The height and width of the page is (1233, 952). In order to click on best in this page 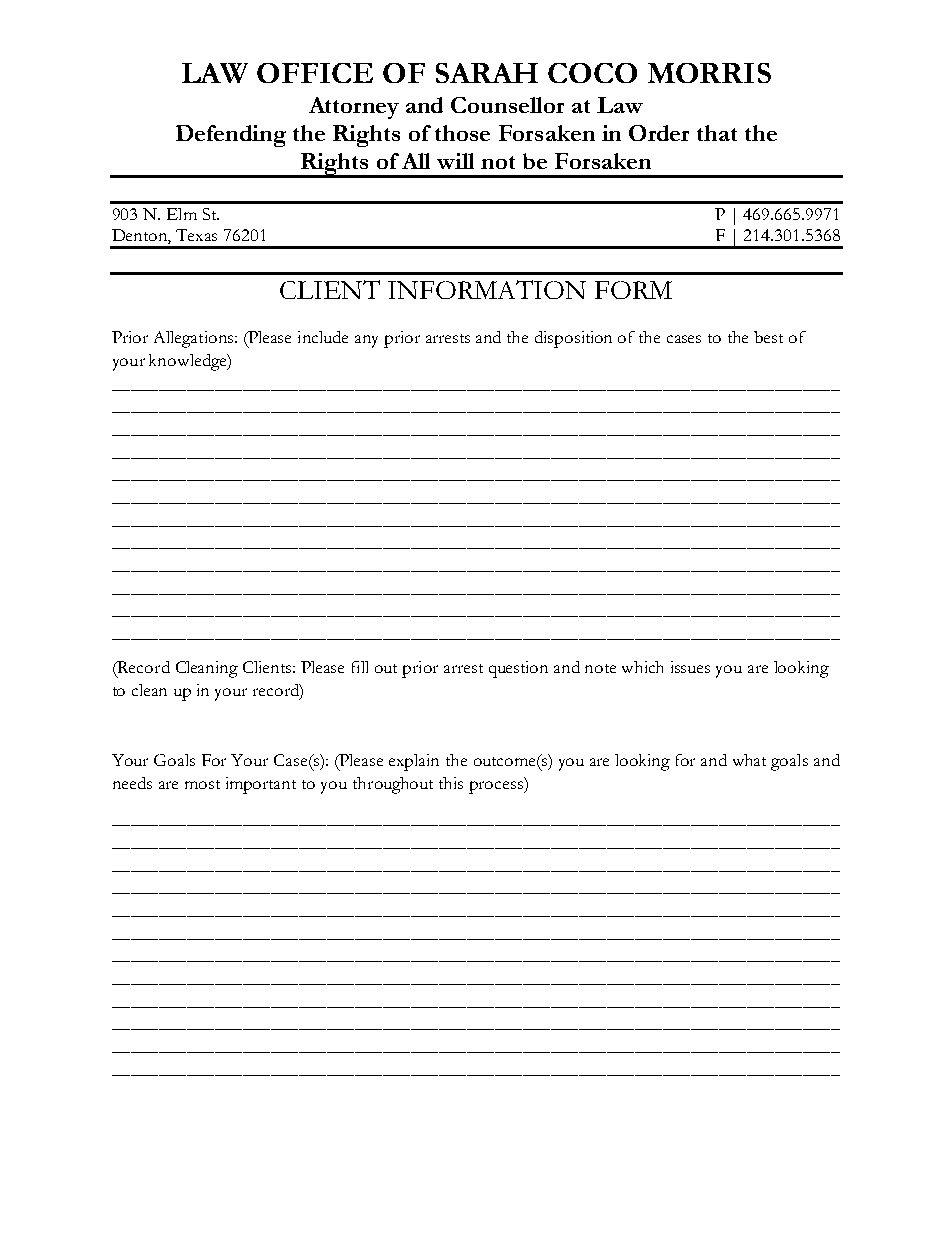, I will do `click(768, 337)`.
